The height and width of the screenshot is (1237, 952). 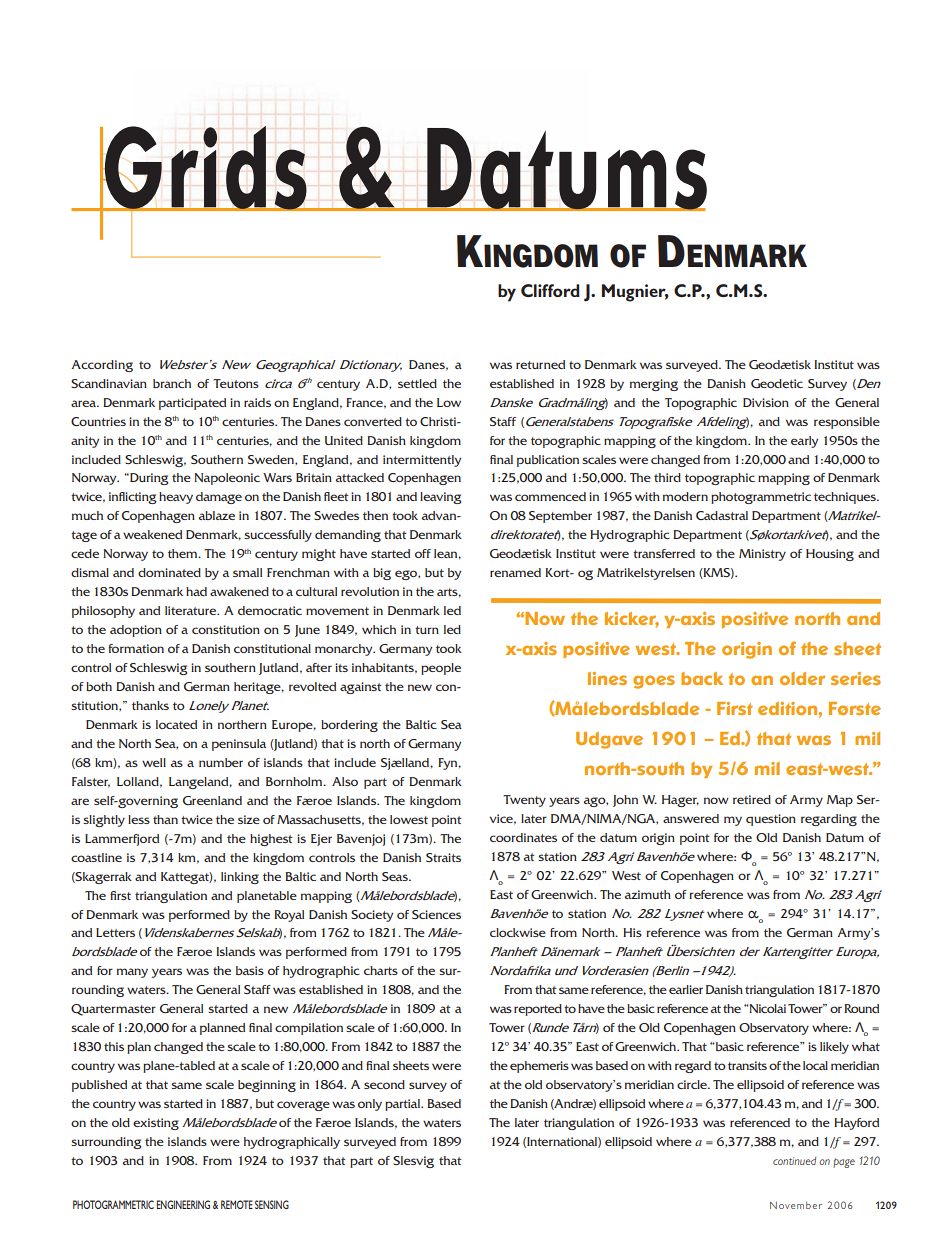 I want to click on clockwise, so click(x=518, y=932).
